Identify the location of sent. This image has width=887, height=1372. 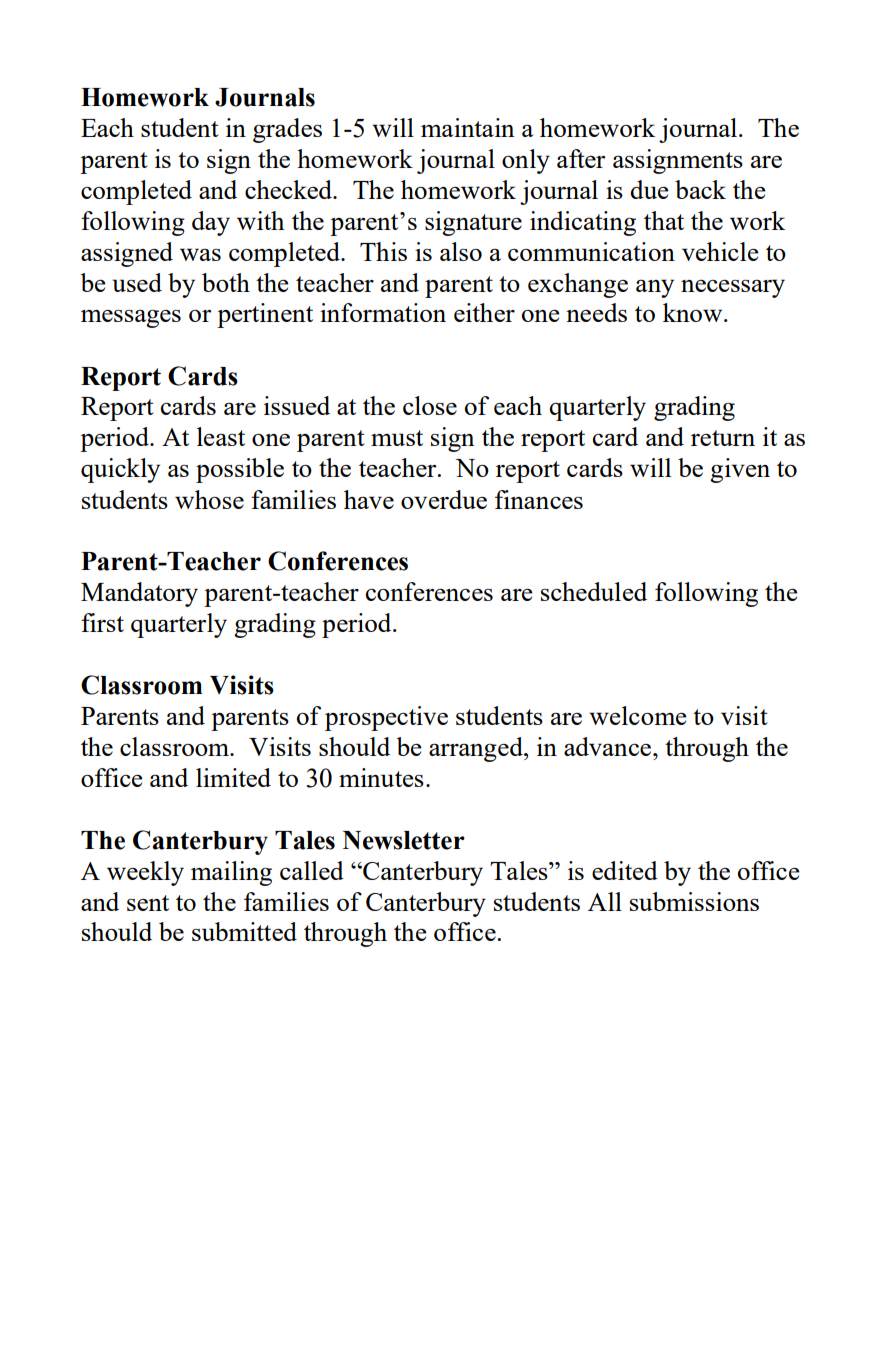
(148, 903).
